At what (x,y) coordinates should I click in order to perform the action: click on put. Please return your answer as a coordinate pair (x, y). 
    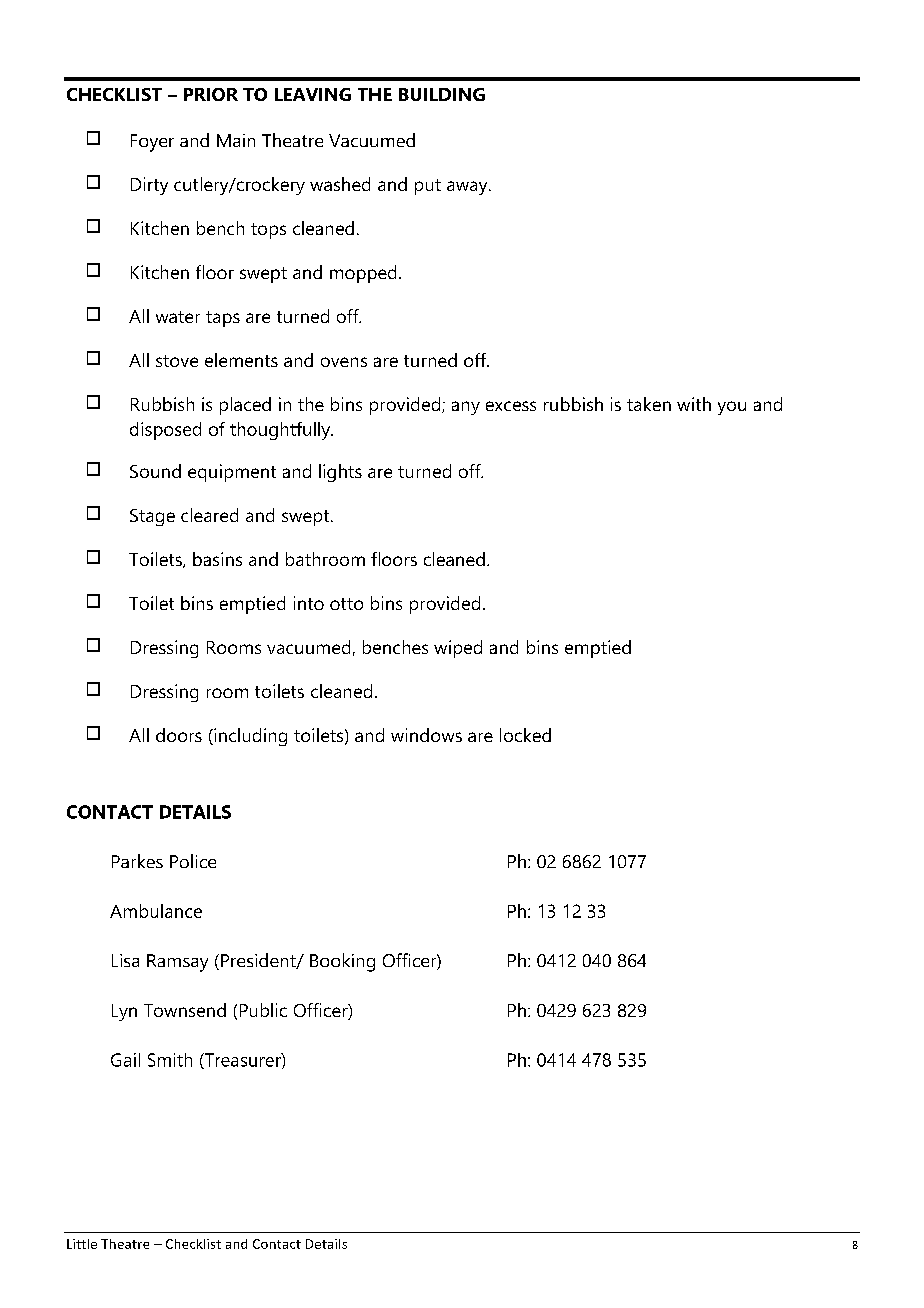
    Looking at the image, I should click on (428, 187).
